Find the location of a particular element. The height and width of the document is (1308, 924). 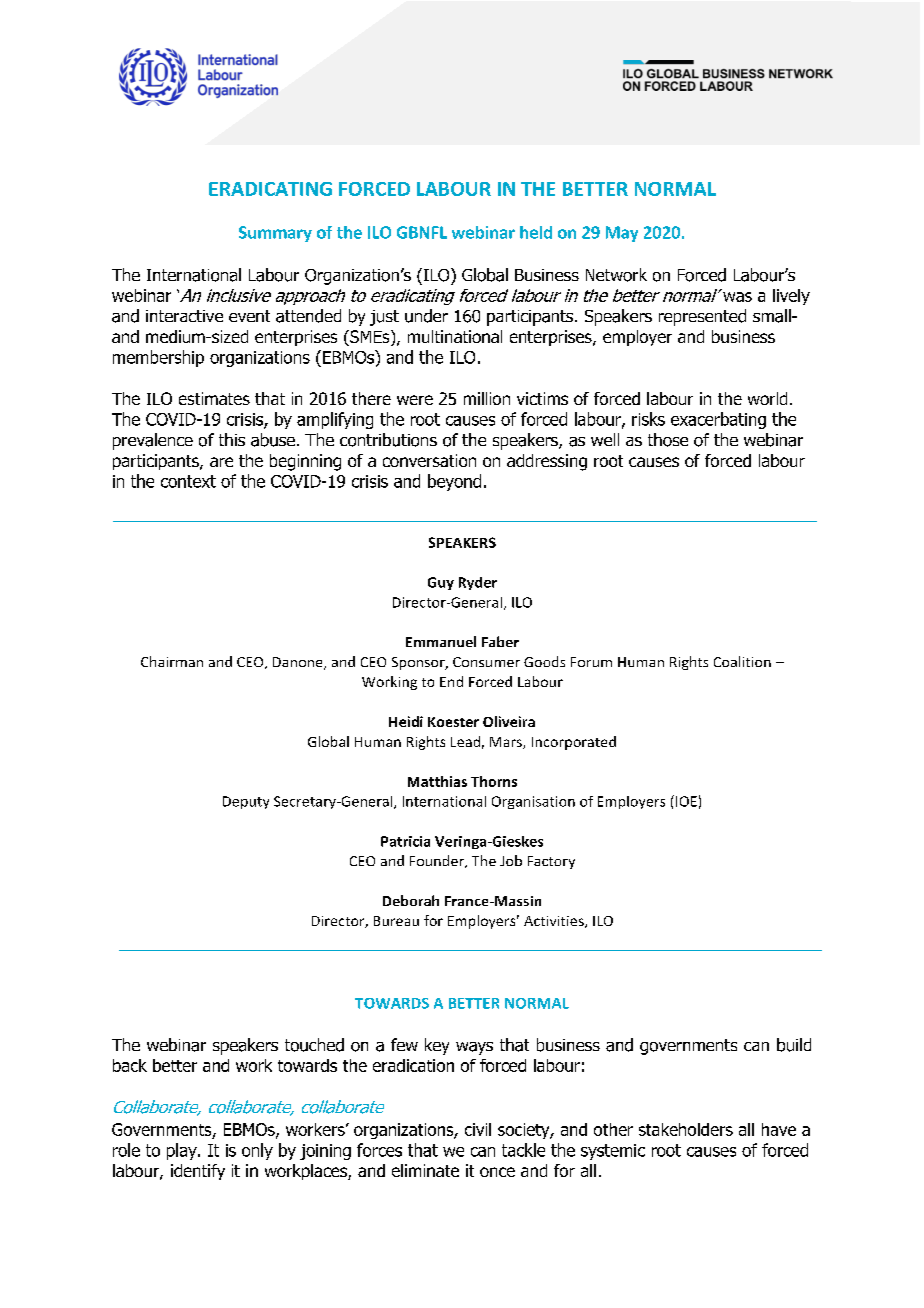

Coalition is located at coordinates (742, 661).
